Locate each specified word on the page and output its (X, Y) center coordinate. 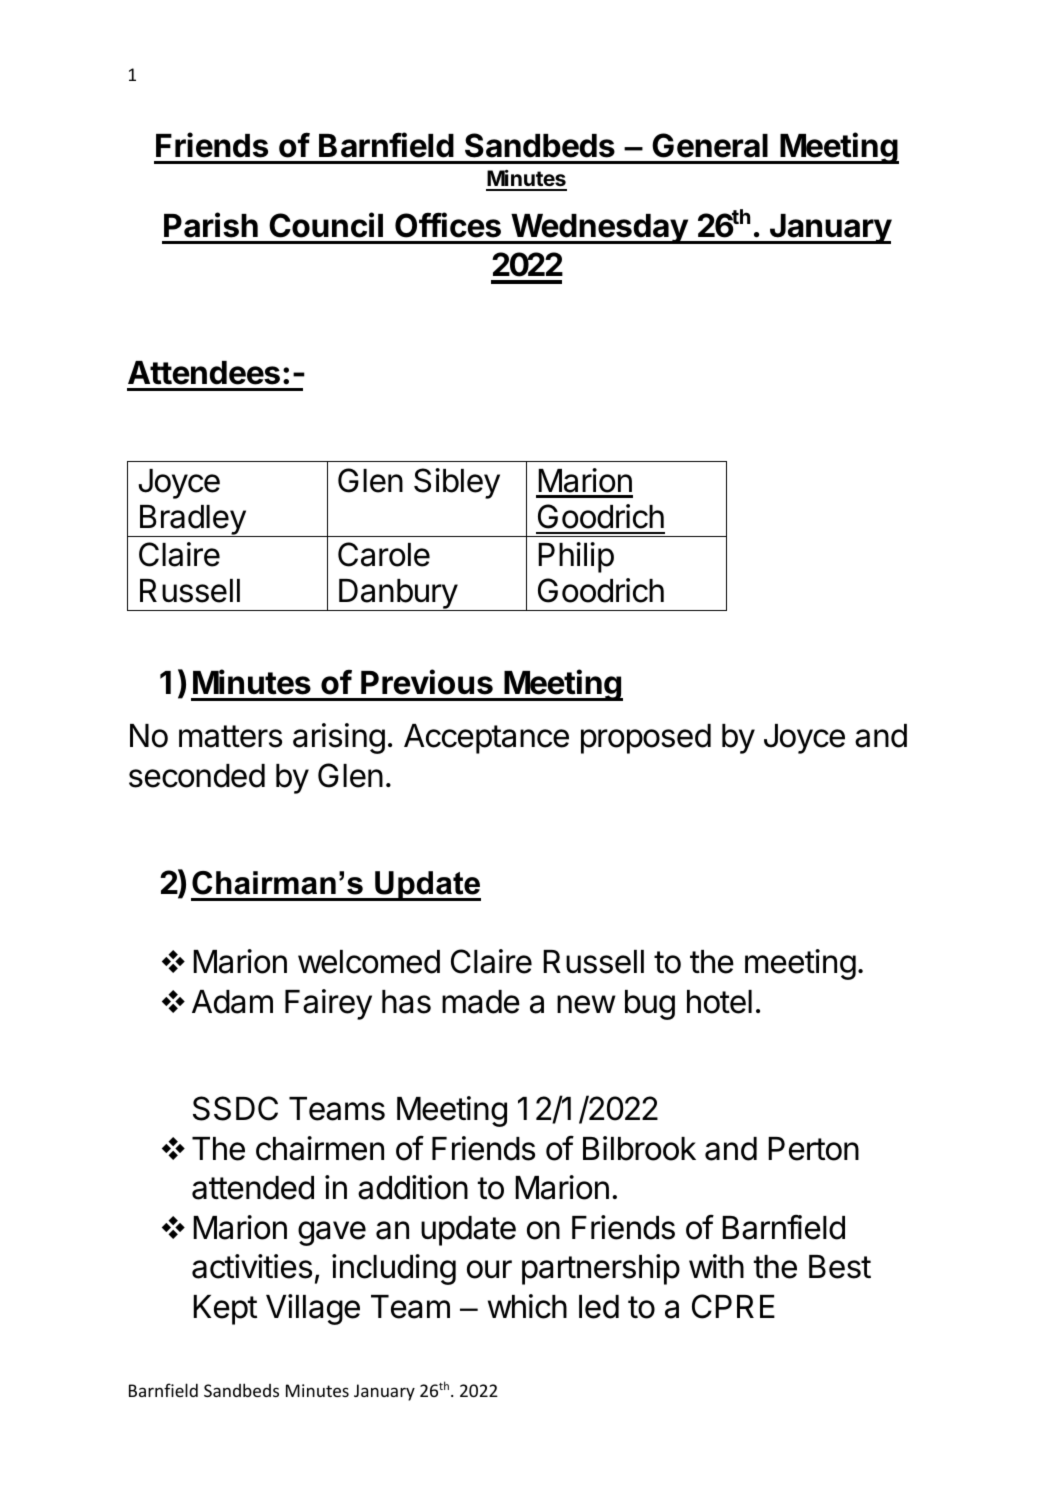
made (481, 1002)
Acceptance (486, 739)
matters (230, 736)
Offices (448, 225)
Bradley (192, 521)
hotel (719, 1002)
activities (252, 1266)
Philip (576, 557)
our (489, 1269)
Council (326, 225)
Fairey (328, 1004)
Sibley (457, 483)
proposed (646, 739)
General (710, 145)
